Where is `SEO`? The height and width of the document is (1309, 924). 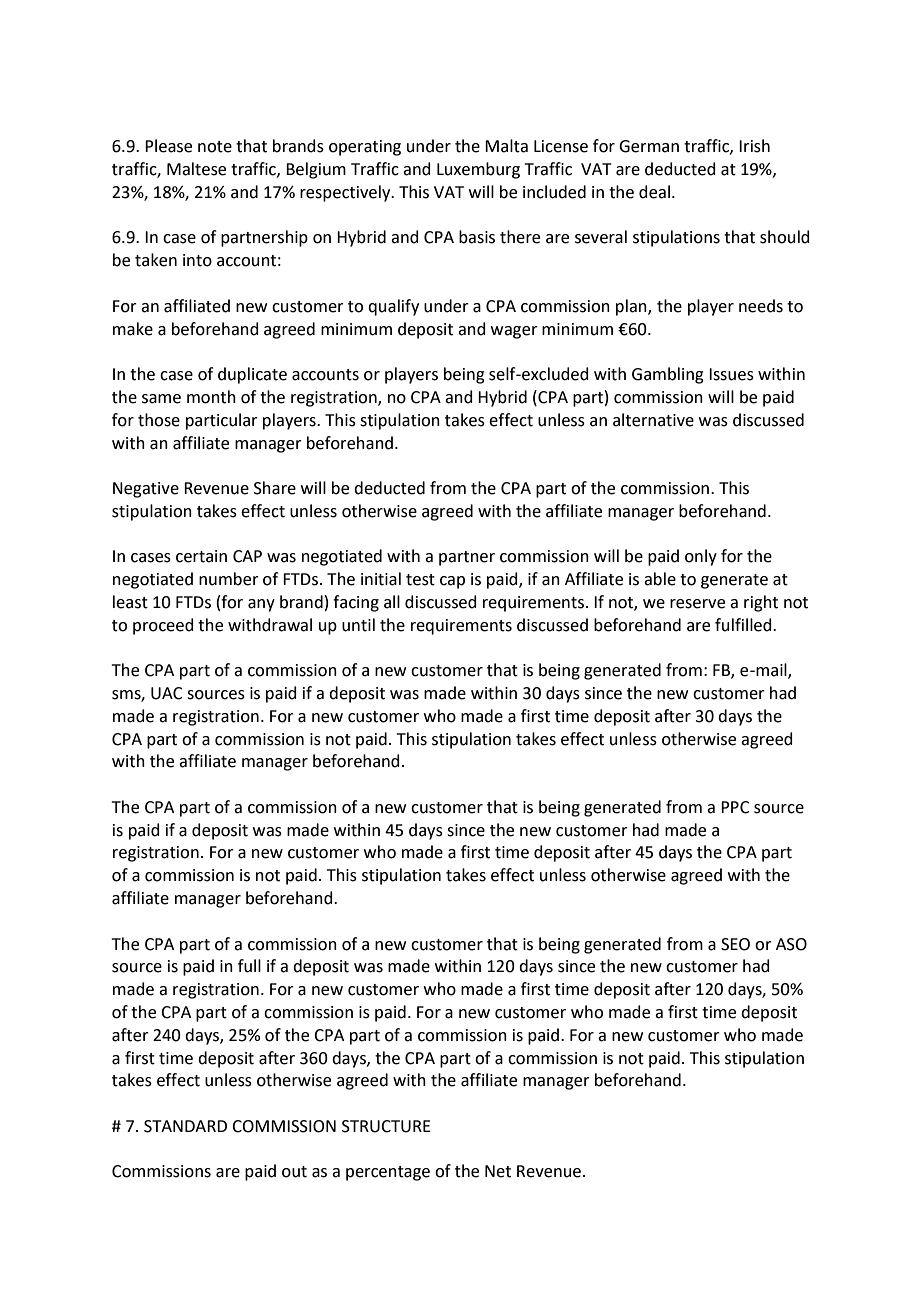
SEO is located at coordinates (735, 944).
